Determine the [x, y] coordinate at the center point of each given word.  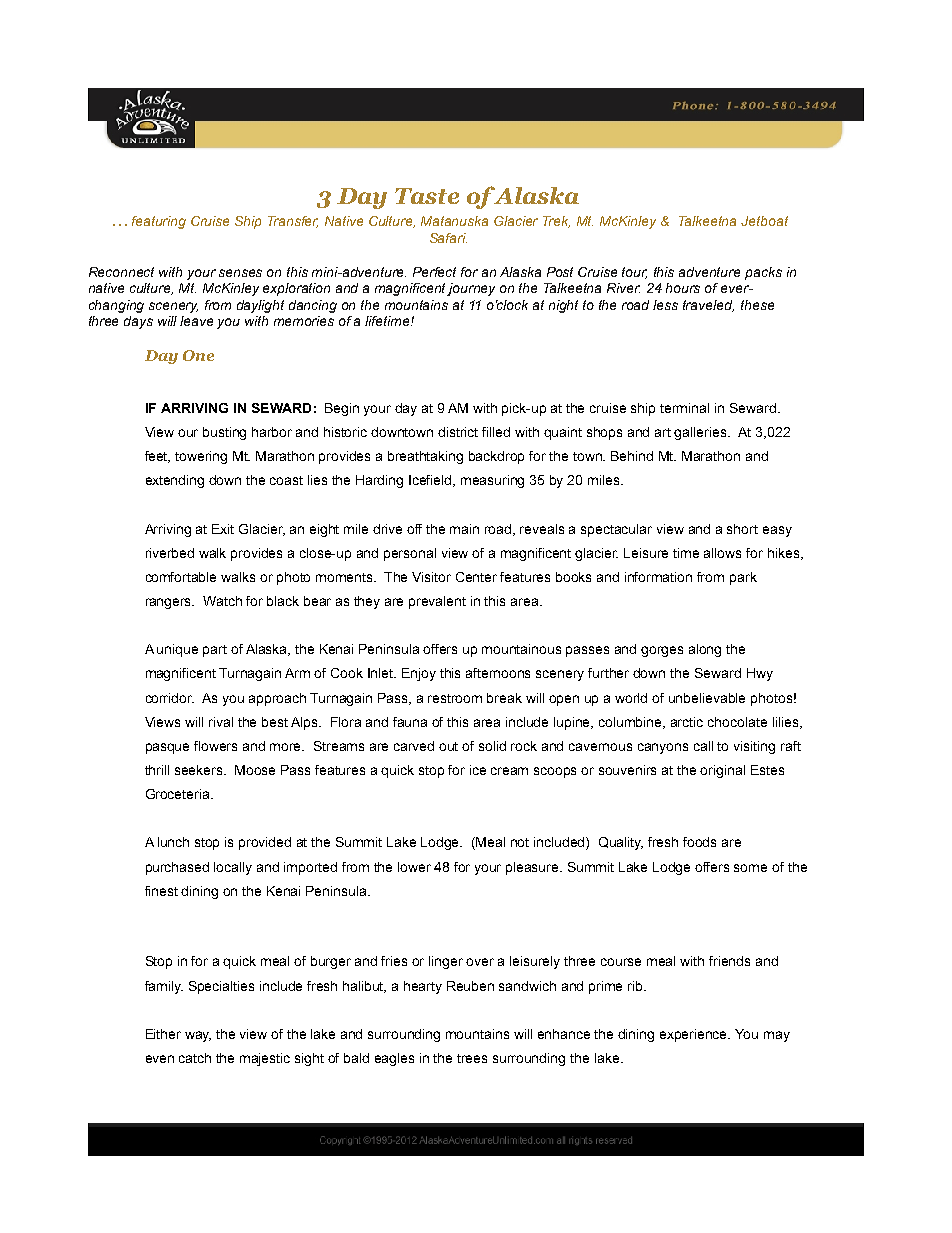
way [198, 1036]
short [742, 529]
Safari [448, 238]
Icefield [432, 481]
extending [175, 481]
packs [763, 273]
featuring [159, 222]
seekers [200, 770]
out [448, 746]
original [722, 771]
